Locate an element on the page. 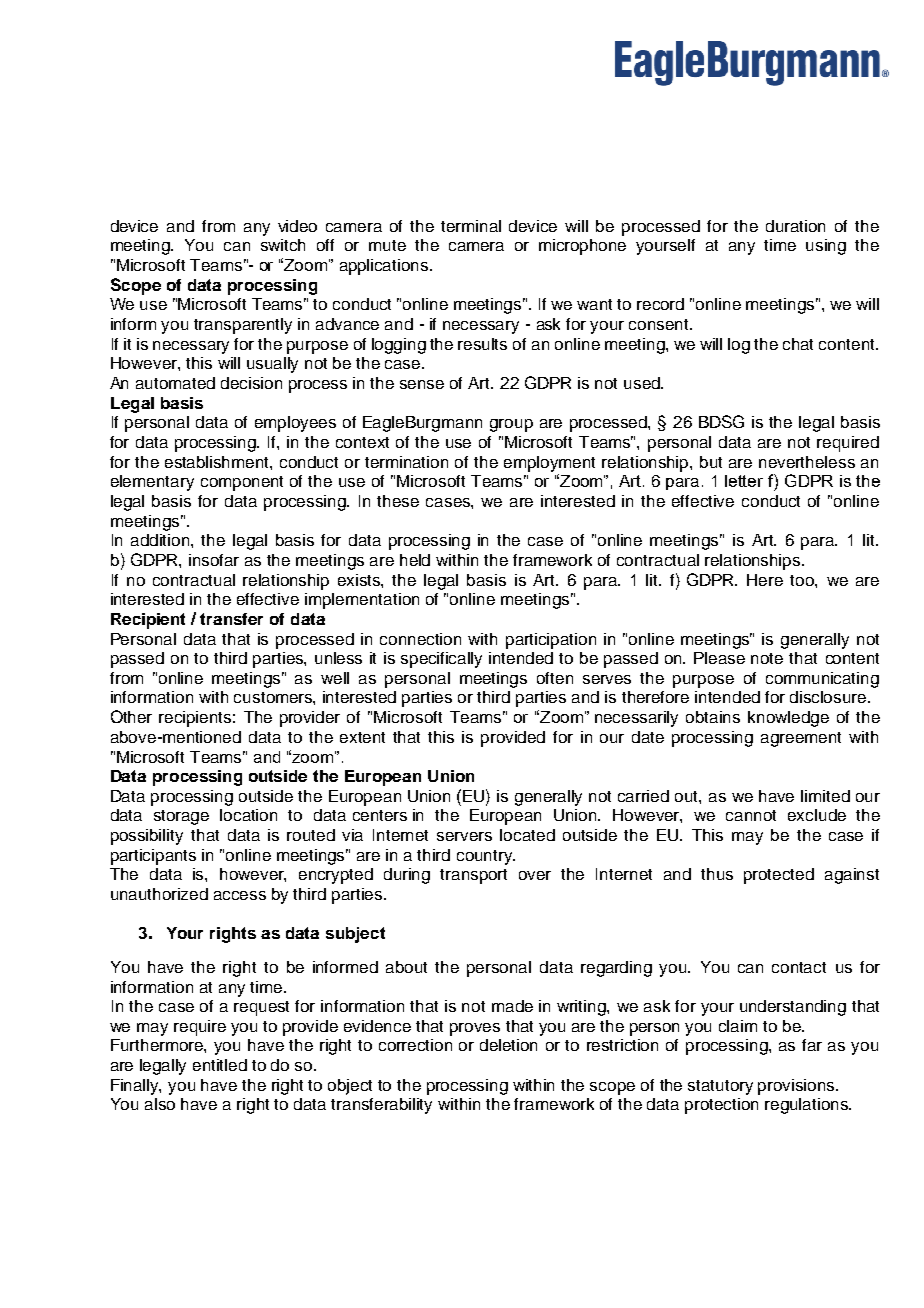  Other is located at coordinates (131, 716).
